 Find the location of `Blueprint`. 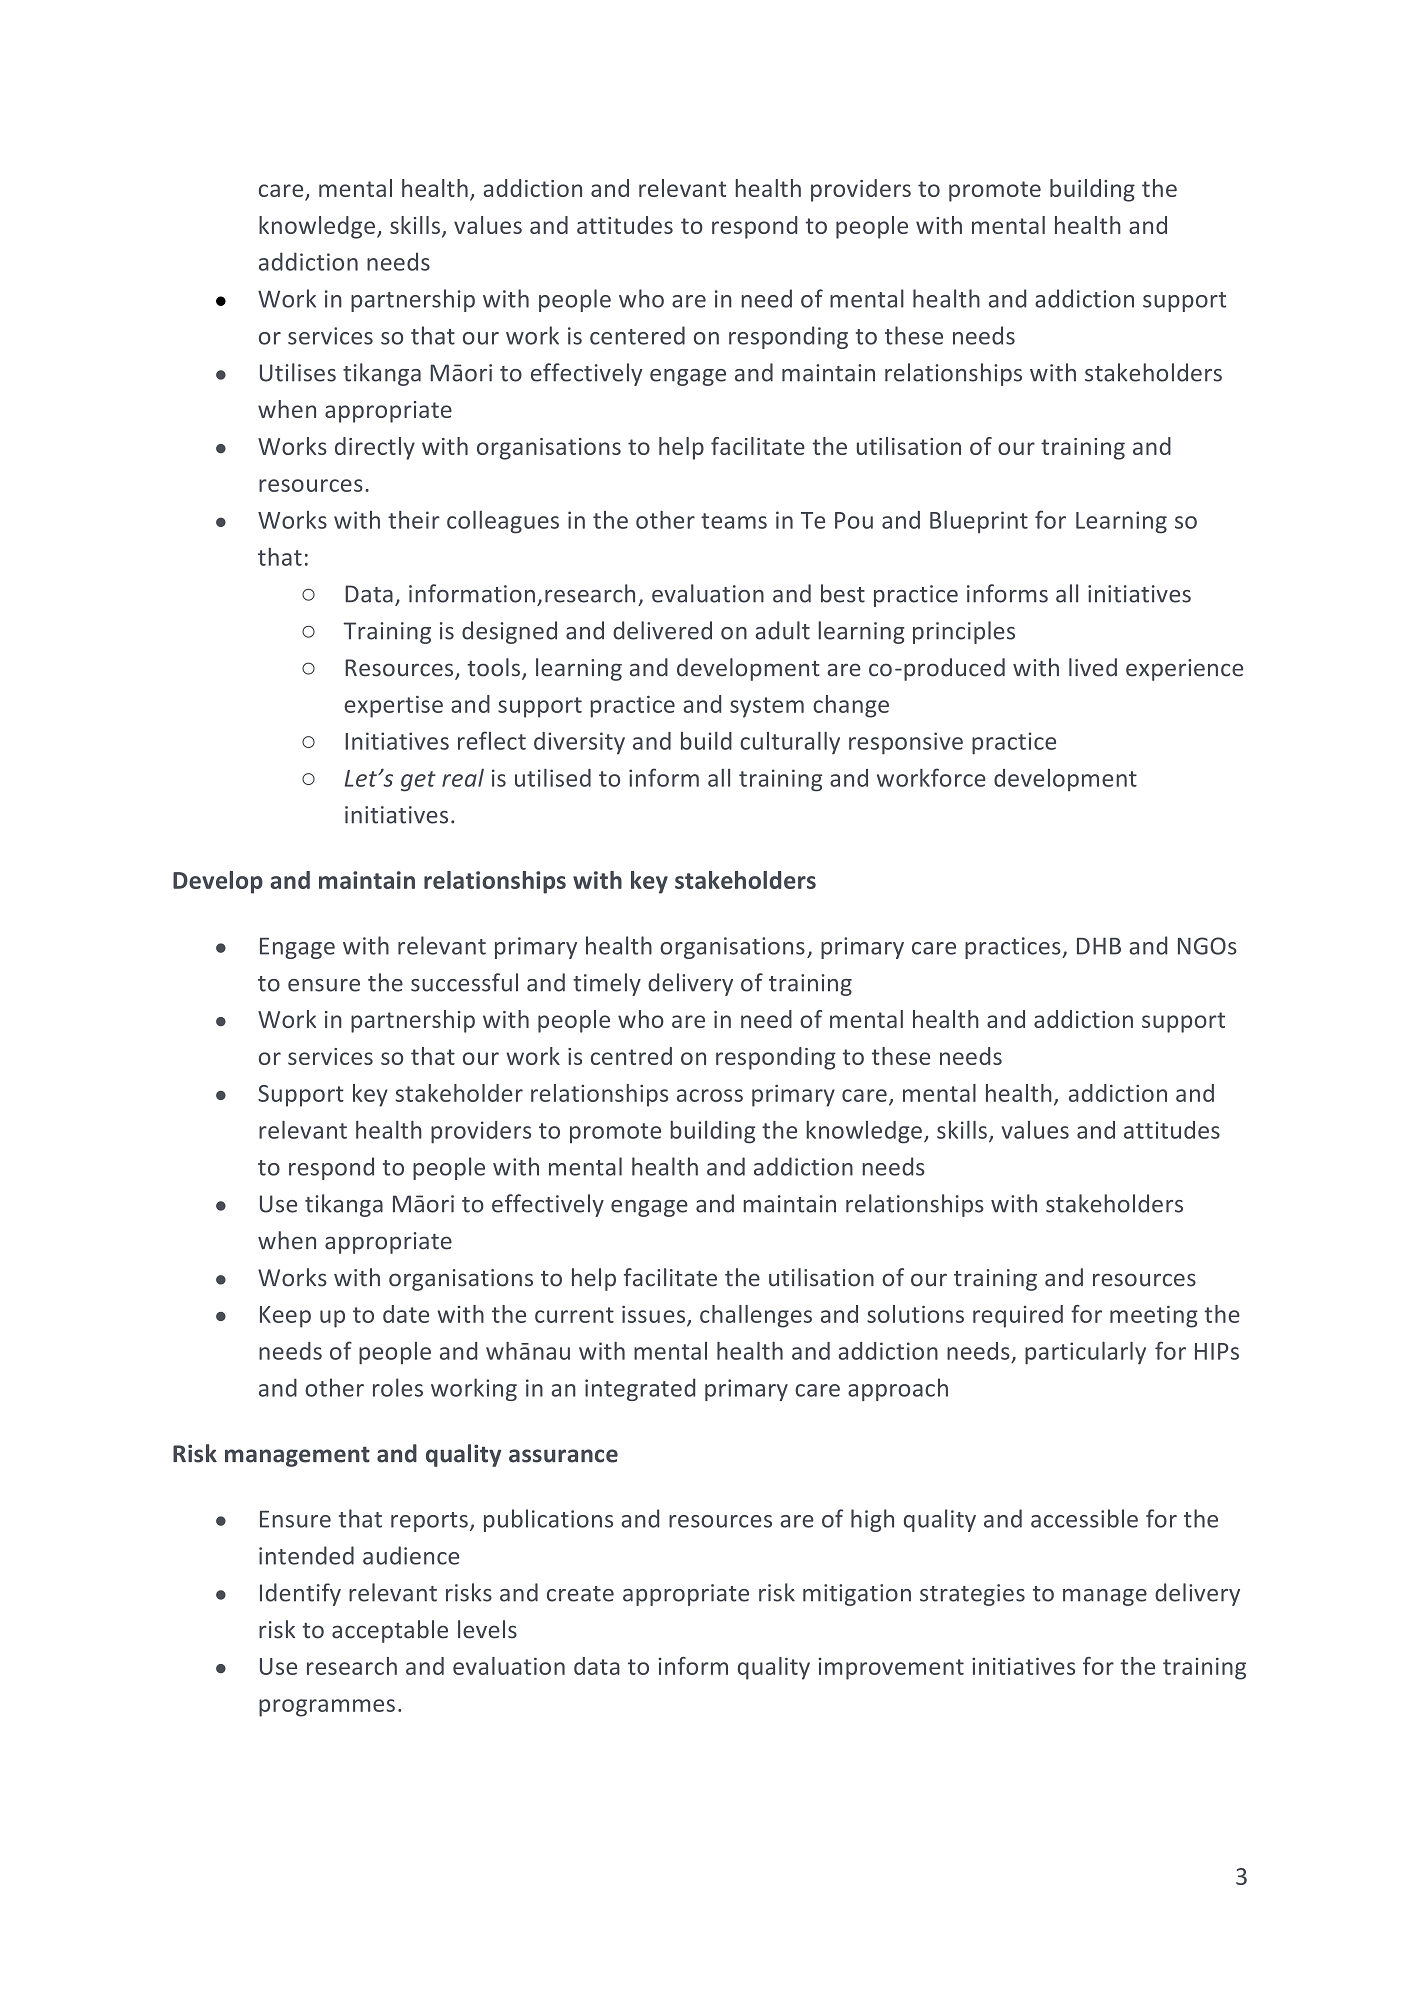

Blueprint is located at coordinates (979, 522).
